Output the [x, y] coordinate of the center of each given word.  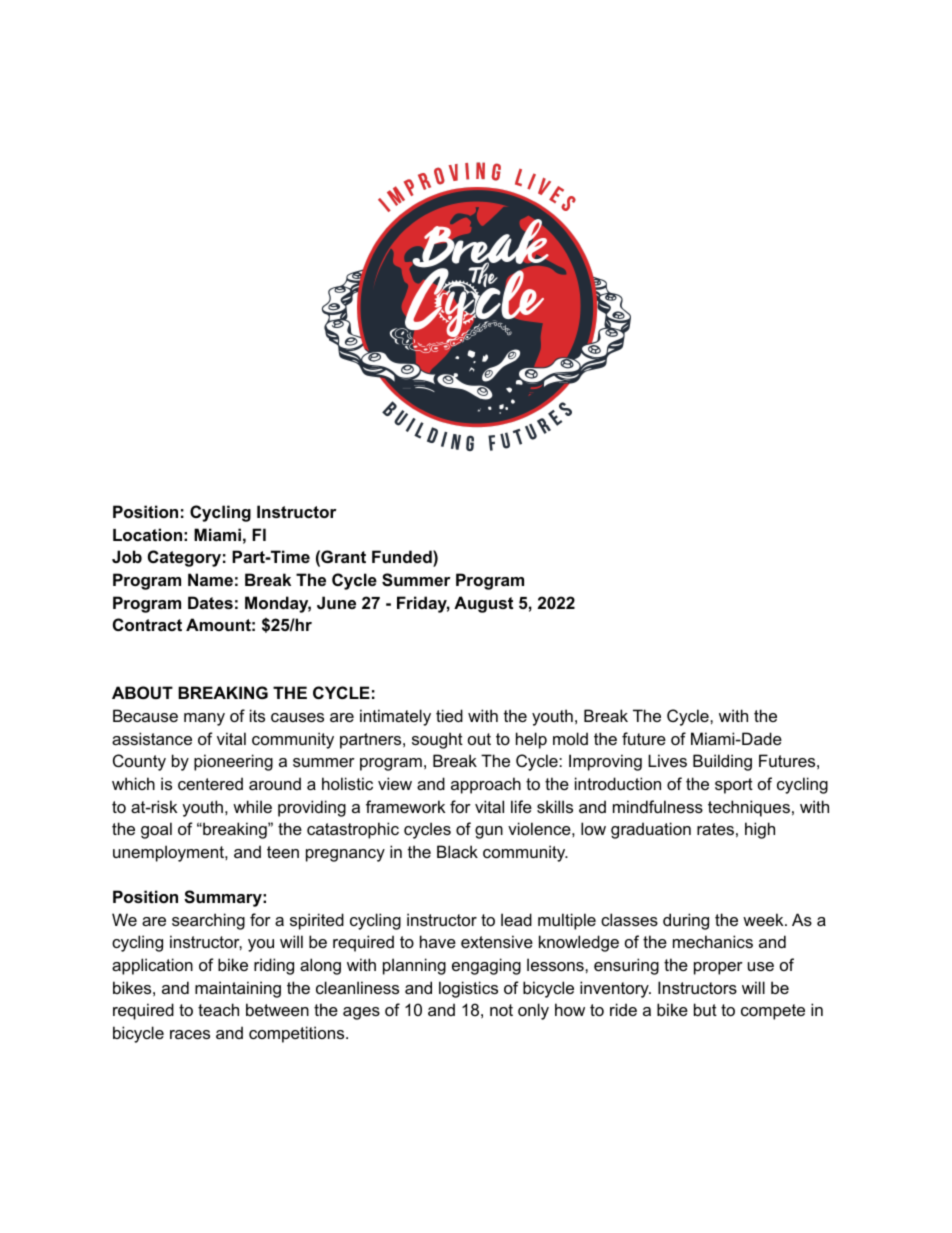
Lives [667, 760]
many [204, 719]
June [336, 602]
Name [210, 579]
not [501, 1010]
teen [283, 852]
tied [449, 715]
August [483, 604]
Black [457, 851]
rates [715, 829]
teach [218, 1009]
